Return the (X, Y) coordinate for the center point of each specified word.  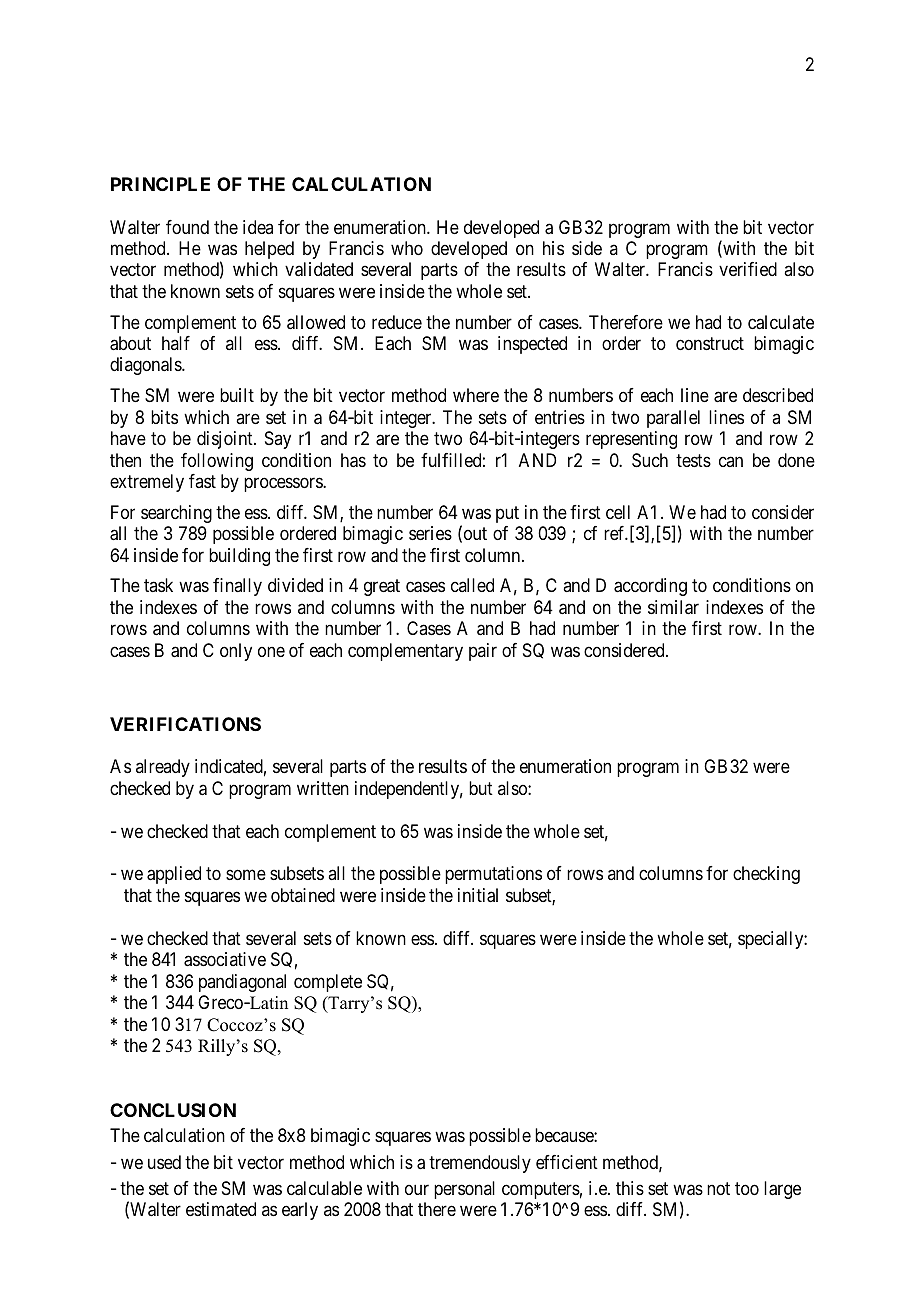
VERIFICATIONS (185, 724)
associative (225, 959)
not (718, 1188)
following (217, 462)
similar (673, 607)
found (187, 227)
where (476, 395)
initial (478, 895)
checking (766, 875)
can (731, 461)
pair (483, 652)
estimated (221, 1209)
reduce (397, 322)
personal (464, 1190)
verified (748, 269)
